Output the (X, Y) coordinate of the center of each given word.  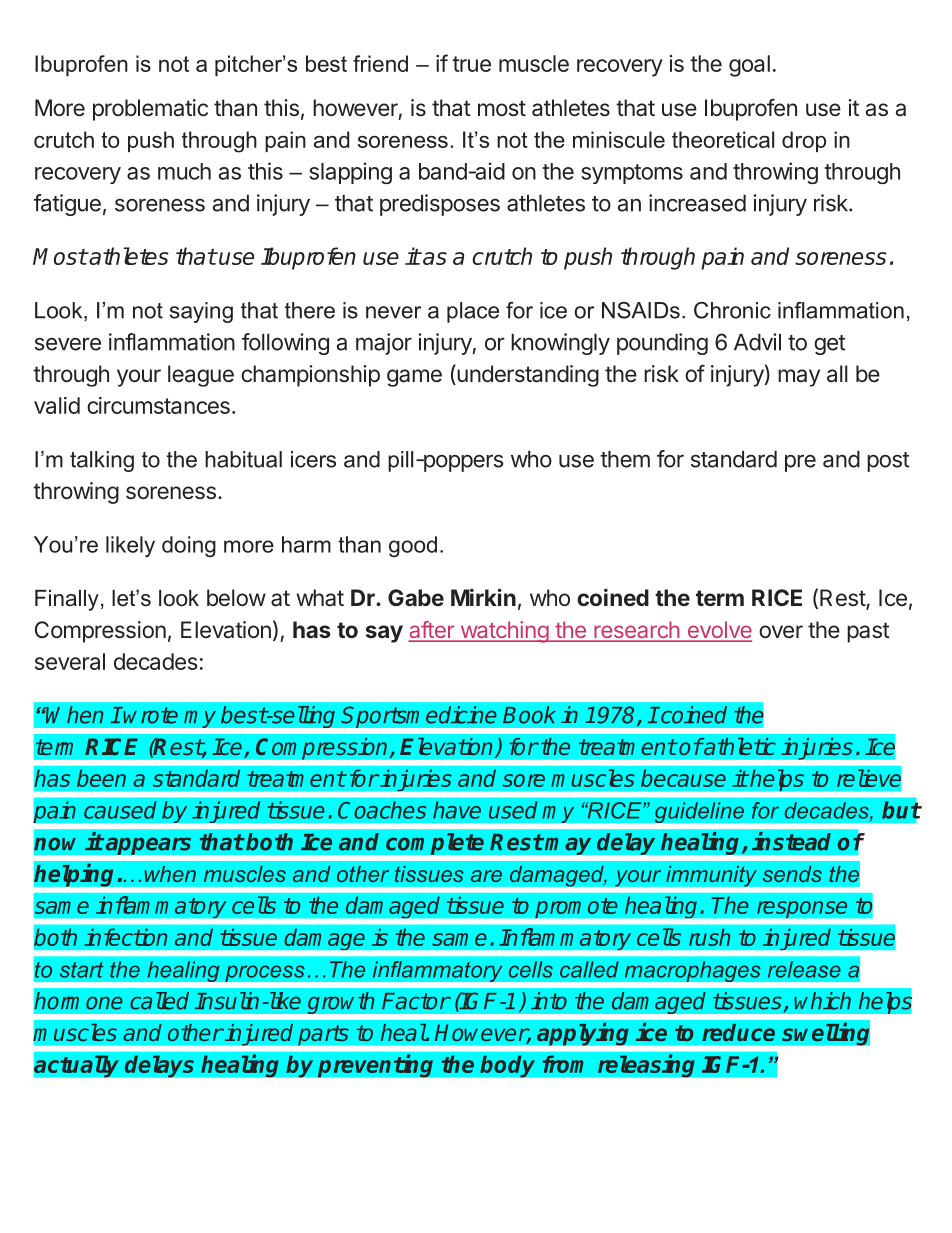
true (471, 64)
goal (749, 66)
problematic (150, 110)
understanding (527, 375)
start (81, 970)
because (683, 778)
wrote (150, 715)
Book (529, 715)
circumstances (158, 405)
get (830, 345)
